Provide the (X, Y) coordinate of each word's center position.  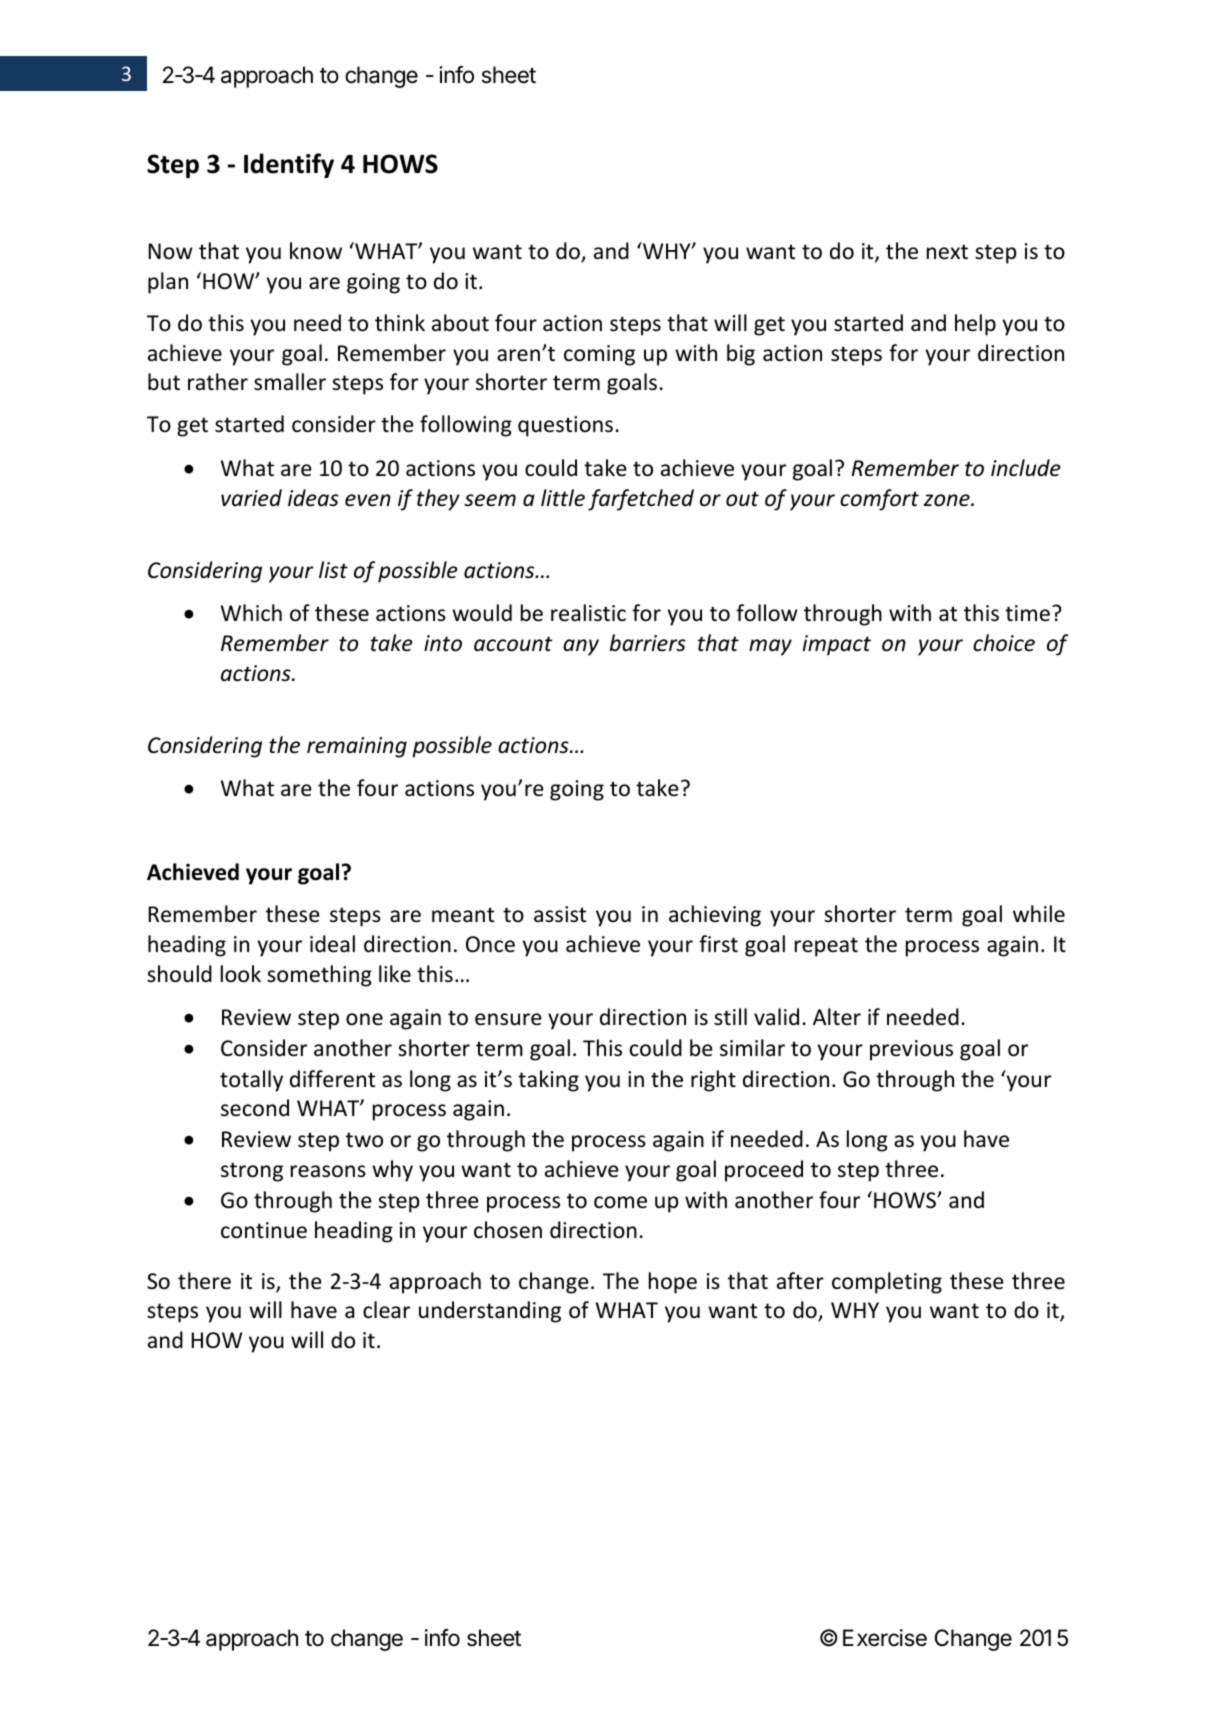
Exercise (885, 1638)
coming (599, 355)
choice (1004, 643)
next (947, 252)
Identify (289, 165)
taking (548, 1081)
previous (911, 1050)
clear (386, 1310)
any (581, 647)
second (255, 1108)
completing (887, 1283)
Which (251, 612)
